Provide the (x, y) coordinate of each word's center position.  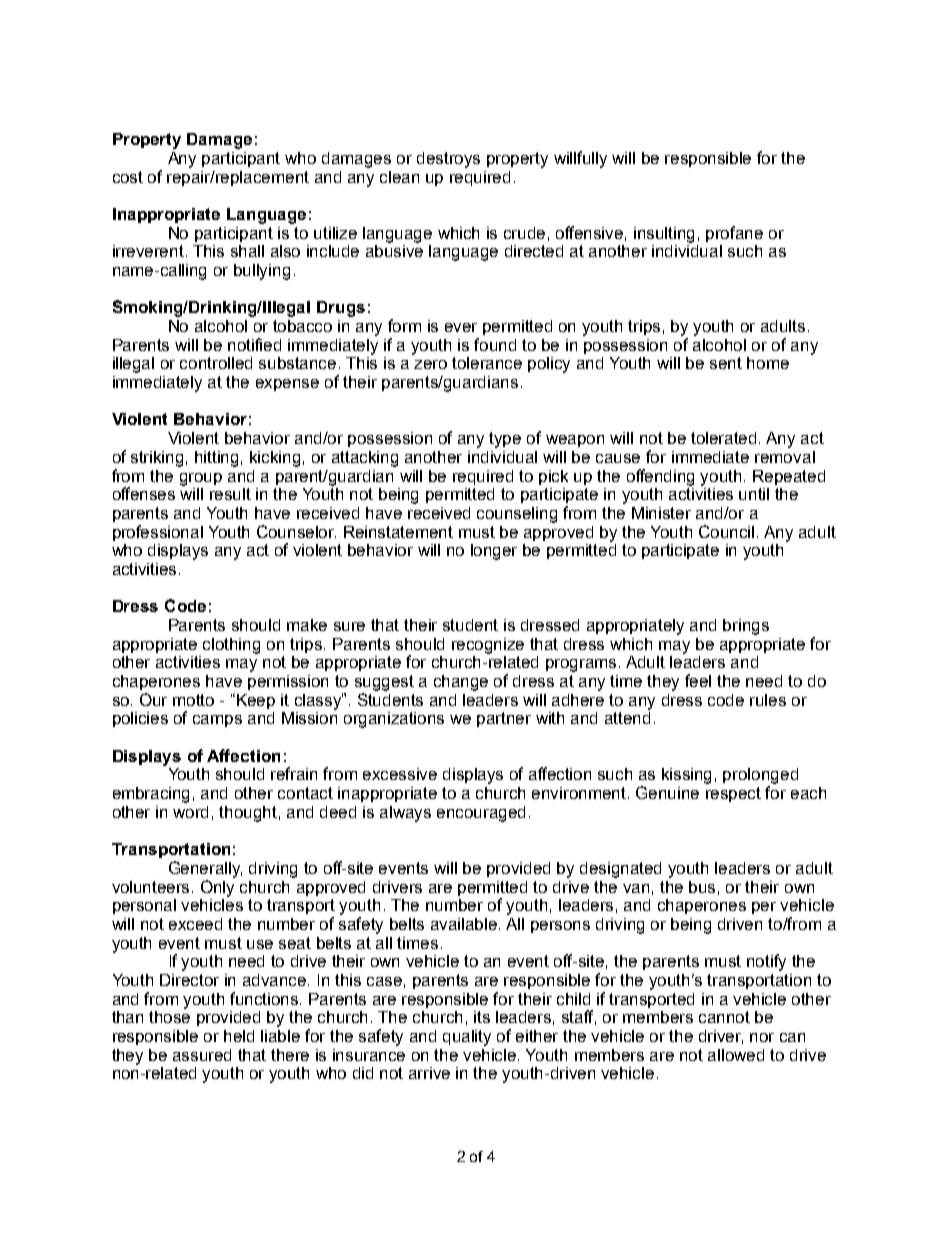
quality (467, 1038)
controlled (216, 363)
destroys (448, 160)
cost (128, 177)
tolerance (487, 363)
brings (746, 627)
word (190, 812)
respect (733, 794)
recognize (488, 646)
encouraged (481, 814)
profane (734, 234)
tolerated (725, 438)
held (239, 1036)
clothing (231, 646)
